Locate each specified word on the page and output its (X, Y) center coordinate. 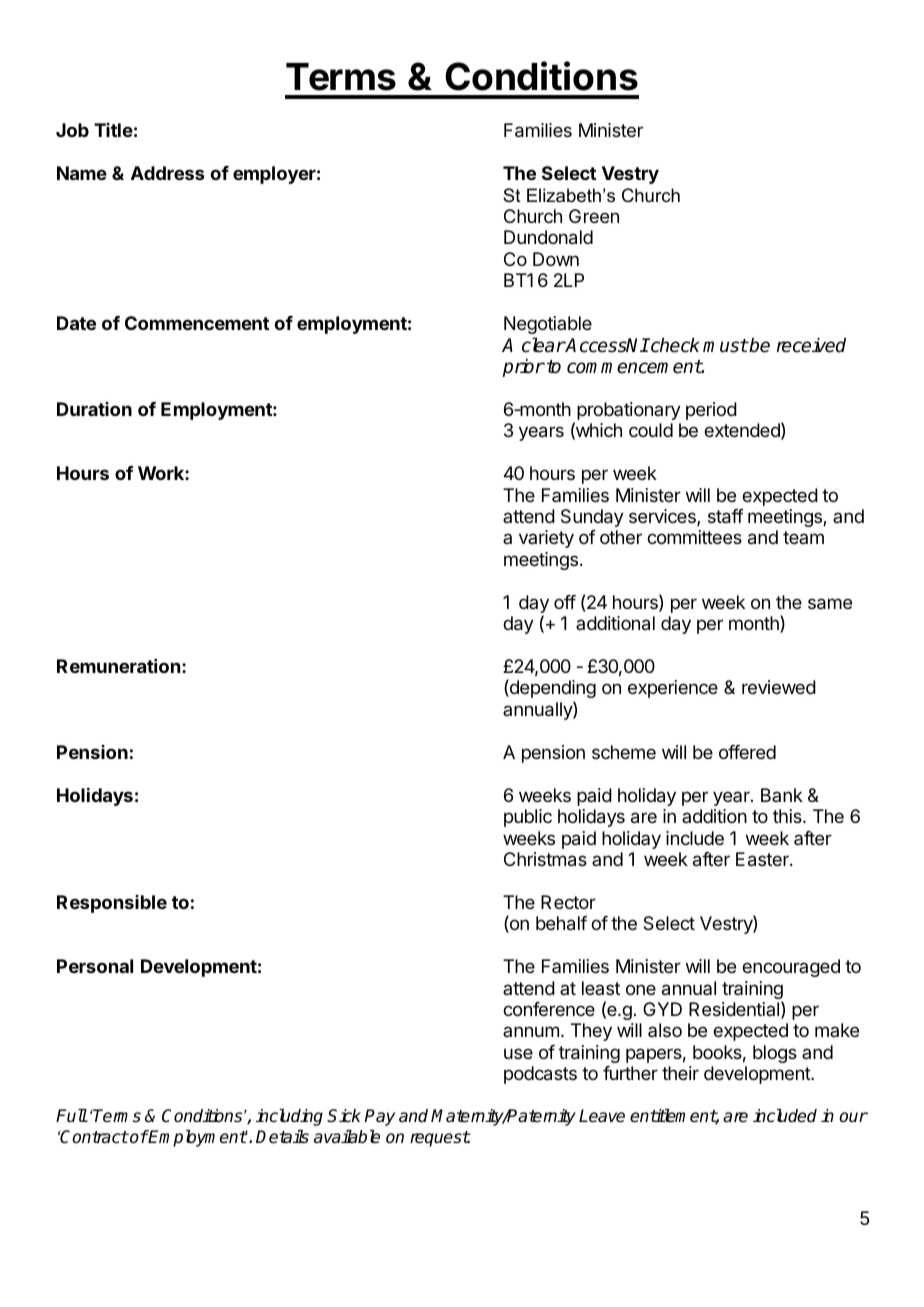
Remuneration (118, 666)
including (289, 1117)
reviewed (779, 687)
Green (594, 216)
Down (556, 259)
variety (546, 539)
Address (167, 173)
